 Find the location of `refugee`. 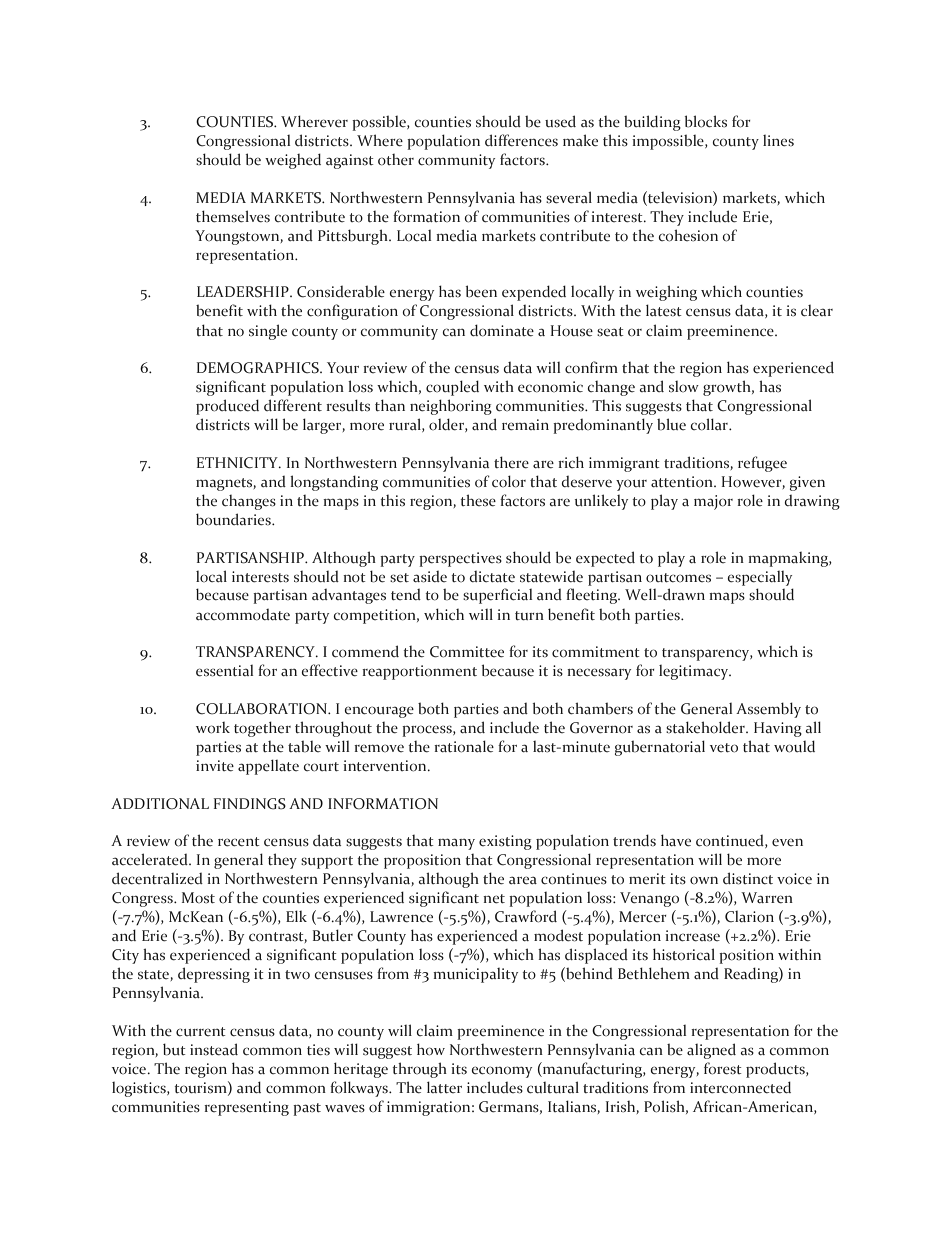

refugee is located at coordinates (762, 464).
